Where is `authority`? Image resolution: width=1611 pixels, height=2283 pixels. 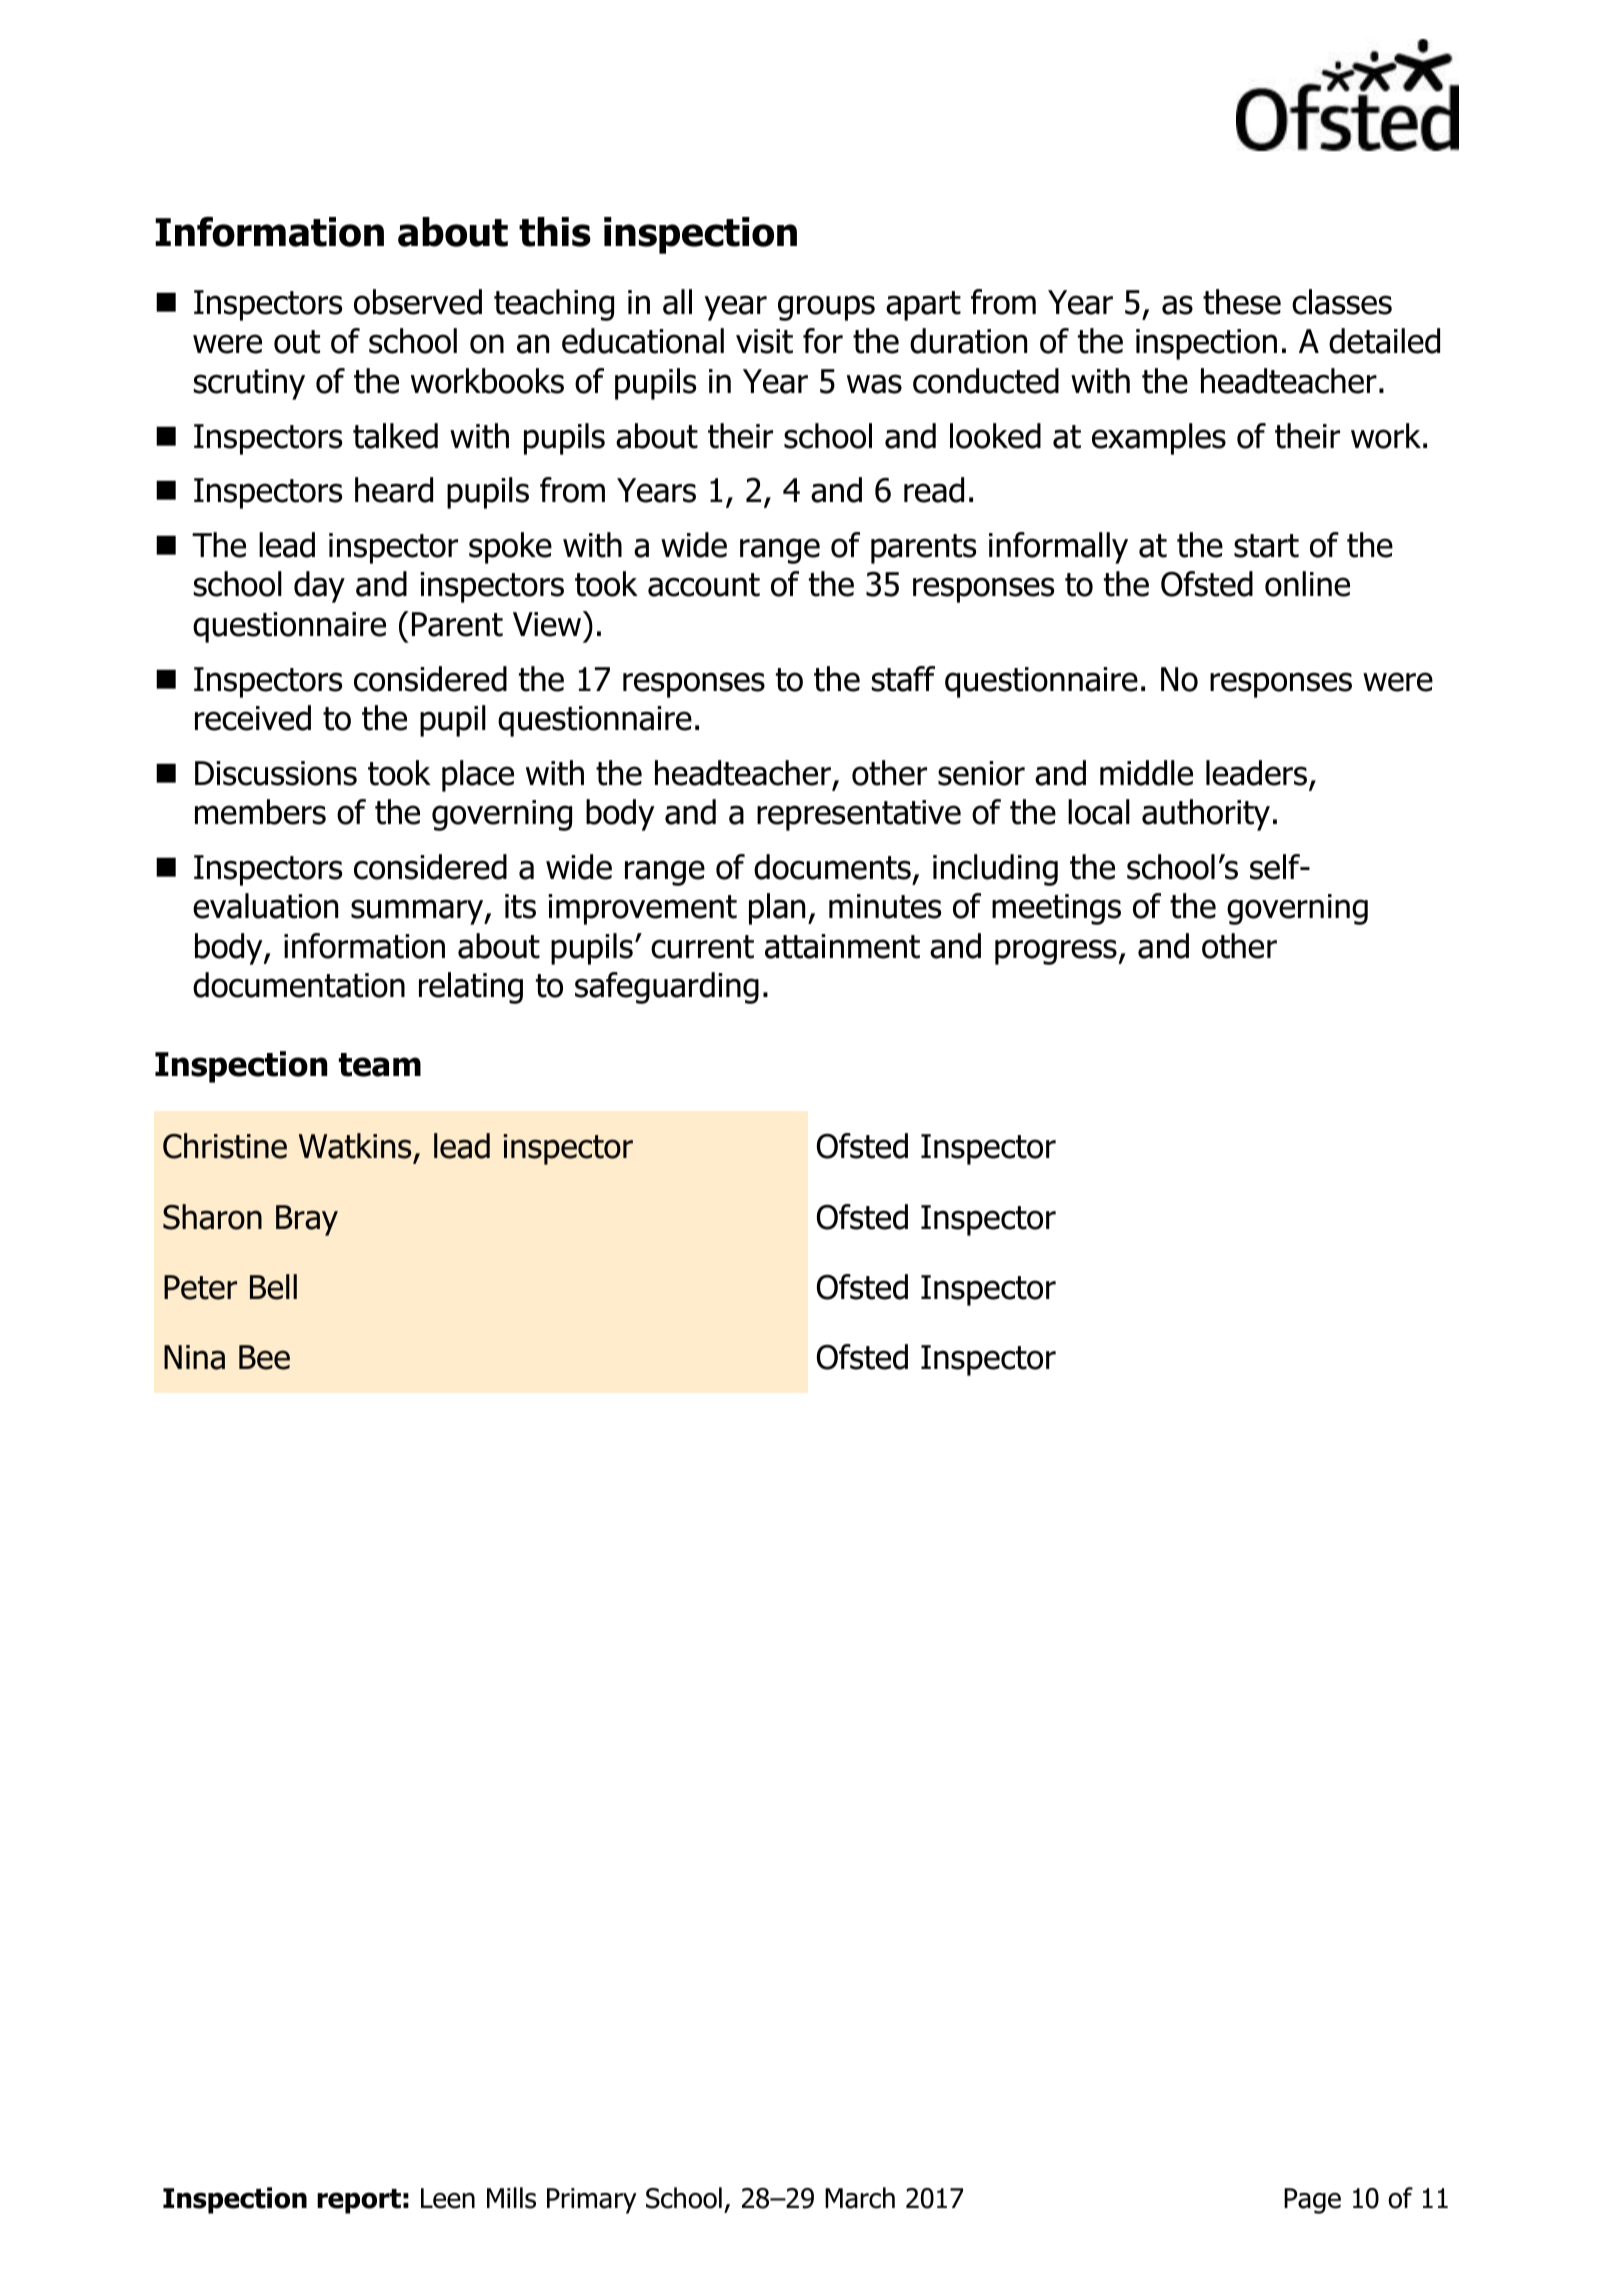
authority is located at coordinates (1206, 815).
